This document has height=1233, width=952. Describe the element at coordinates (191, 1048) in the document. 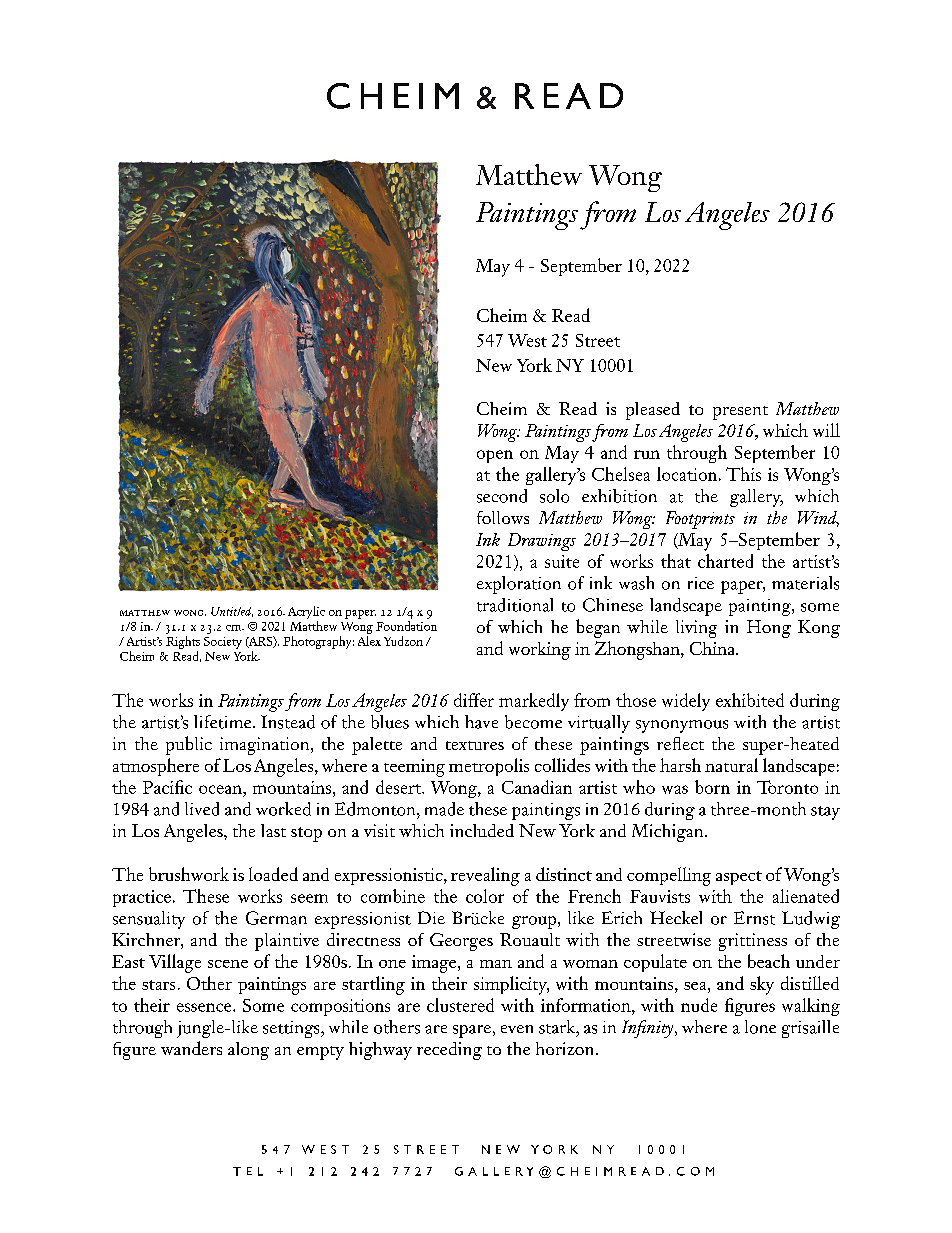

I see `wanders` at that location.
